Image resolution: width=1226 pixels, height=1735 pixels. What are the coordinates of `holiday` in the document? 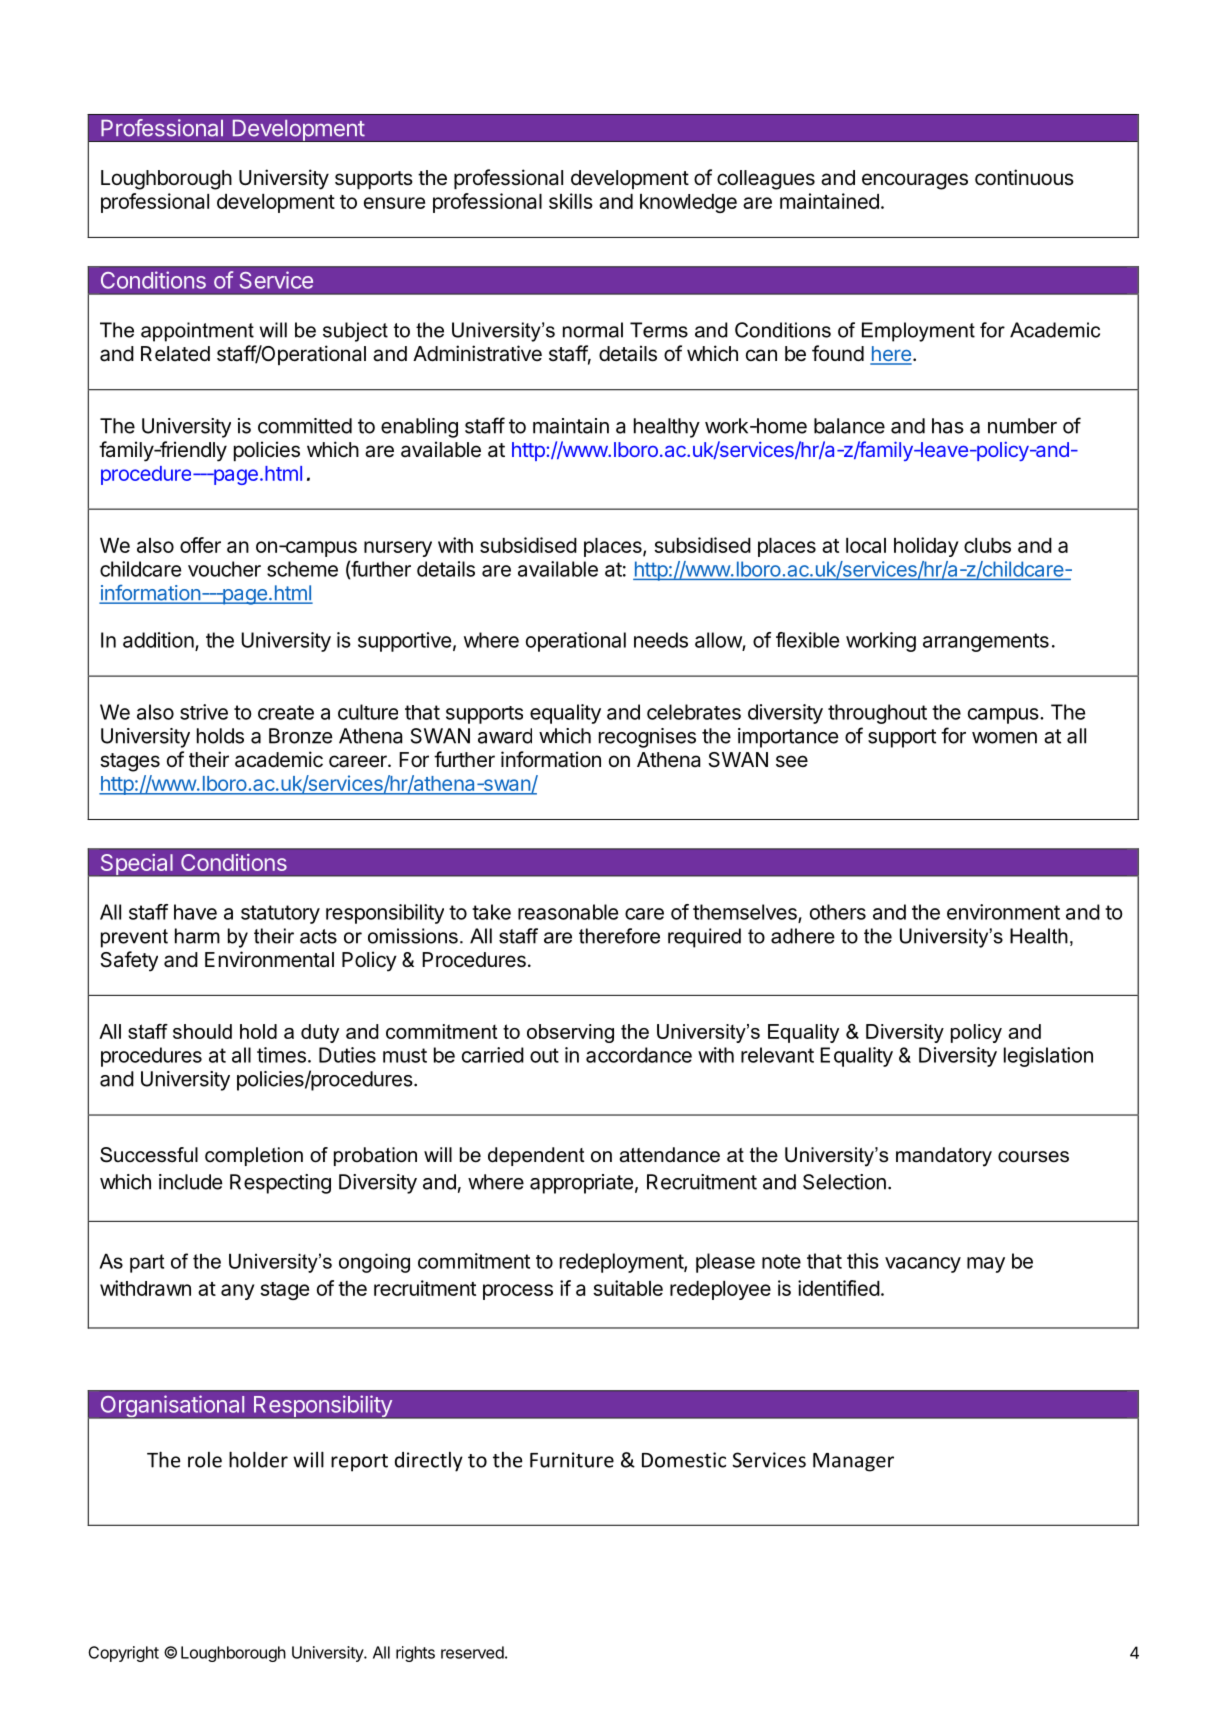 It's located at (926, 547).
